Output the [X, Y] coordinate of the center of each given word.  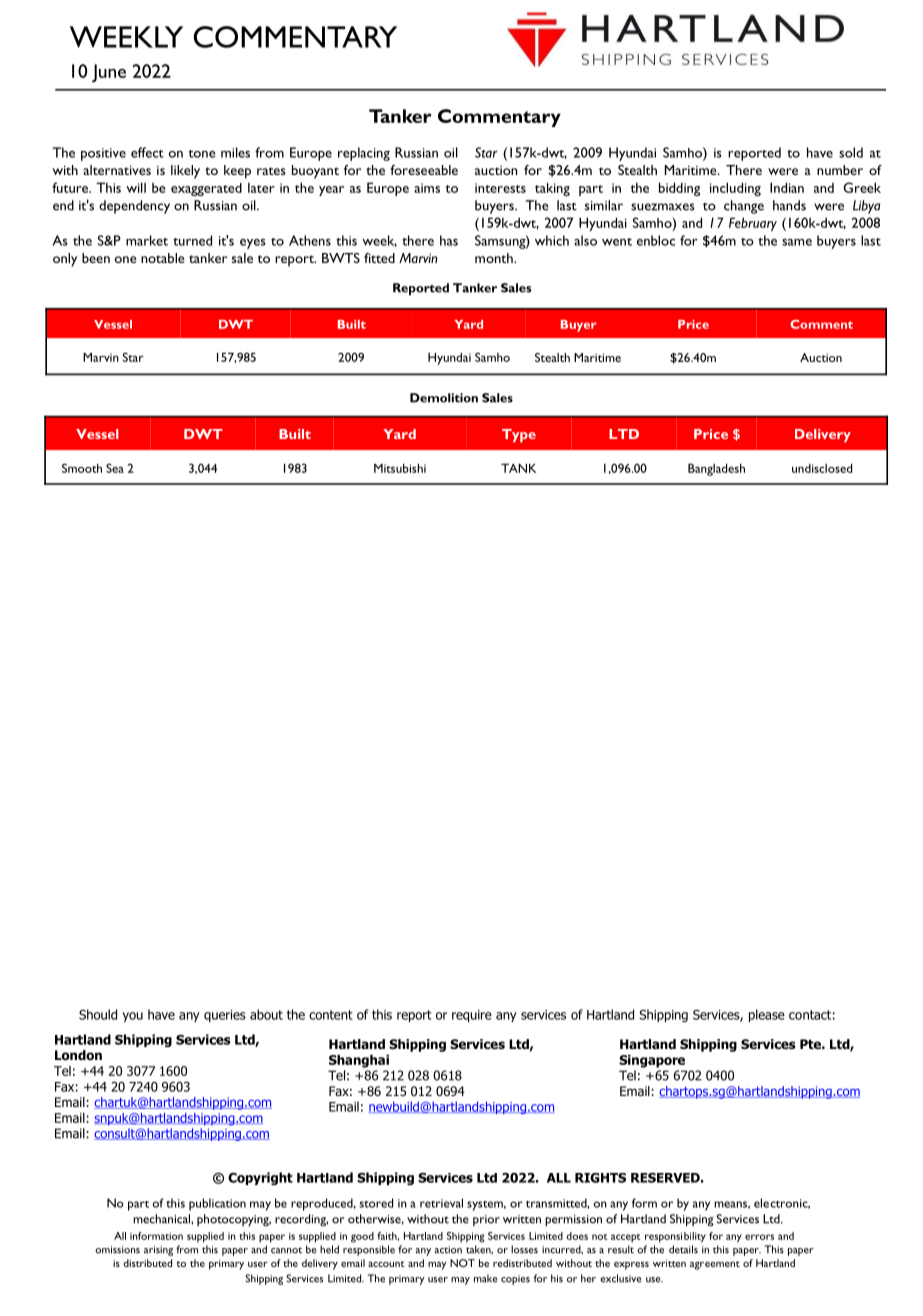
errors [759, 1237]
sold [851, 152]
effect [147, 152]
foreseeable [424, 170]
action [448, 1250]
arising [158, 1251]
